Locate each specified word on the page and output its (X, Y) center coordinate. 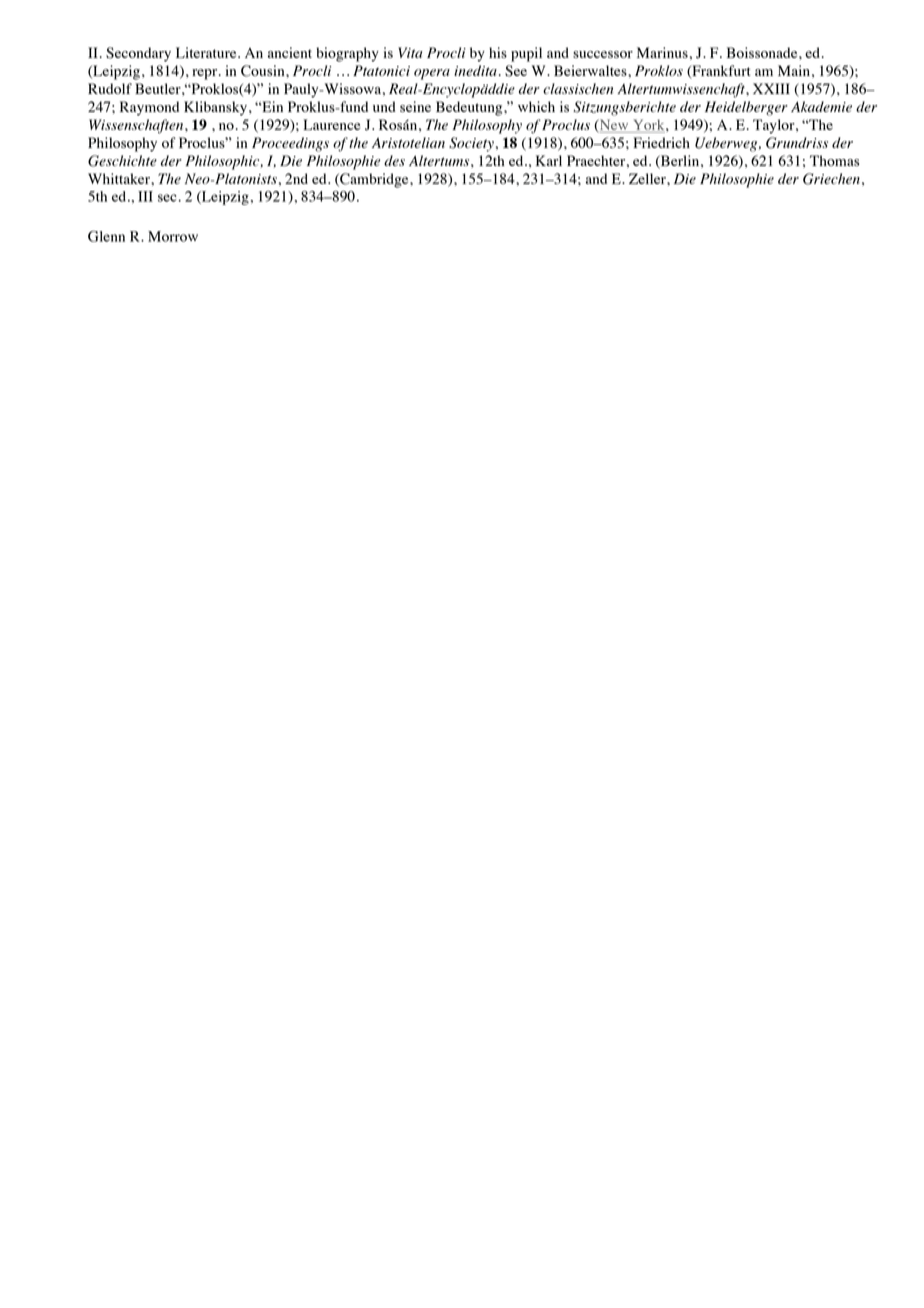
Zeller (648, 178)
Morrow (173, 236)
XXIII (771, 88)
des (394, 160)
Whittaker (120, 178)
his (498, 52)
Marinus (662, 52)
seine (415, 106)
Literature (207, 52)
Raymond (149, 108)
